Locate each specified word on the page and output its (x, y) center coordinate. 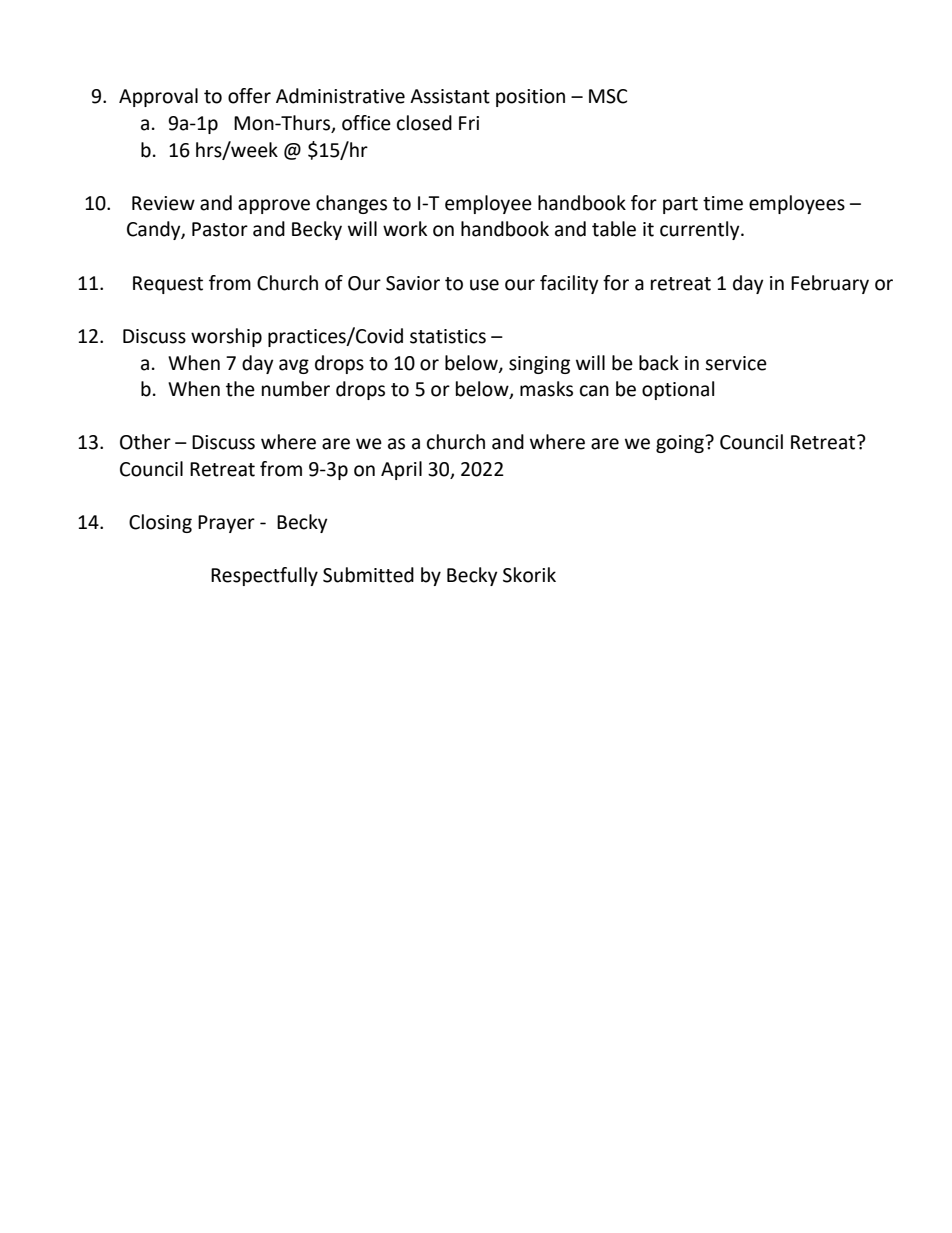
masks (546, 389)
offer (249, 96)
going (681, 444)
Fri (469, 123)
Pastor (220, 229)
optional (678, 390)
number (296, 389)
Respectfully (264, 576)
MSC (608, 96)
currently (701, 230)
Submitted (368, 575)
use (484, 285)
